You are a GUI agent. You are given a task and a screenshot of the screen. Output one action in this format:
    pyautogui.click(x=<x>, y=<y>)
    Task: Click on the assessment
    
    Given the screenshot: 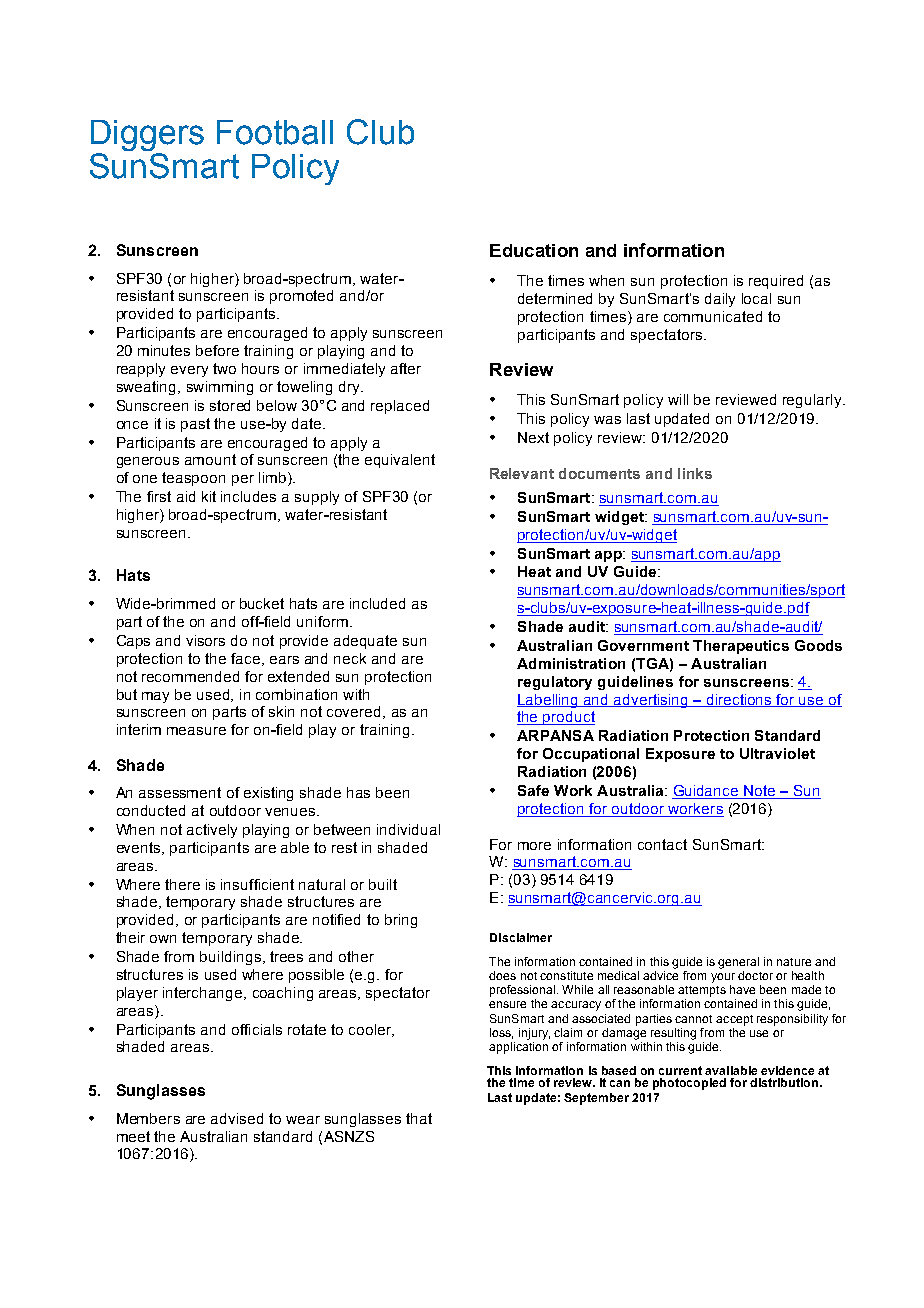 What is the action you would take?
    pyautogui.click(x=180, y=792)
